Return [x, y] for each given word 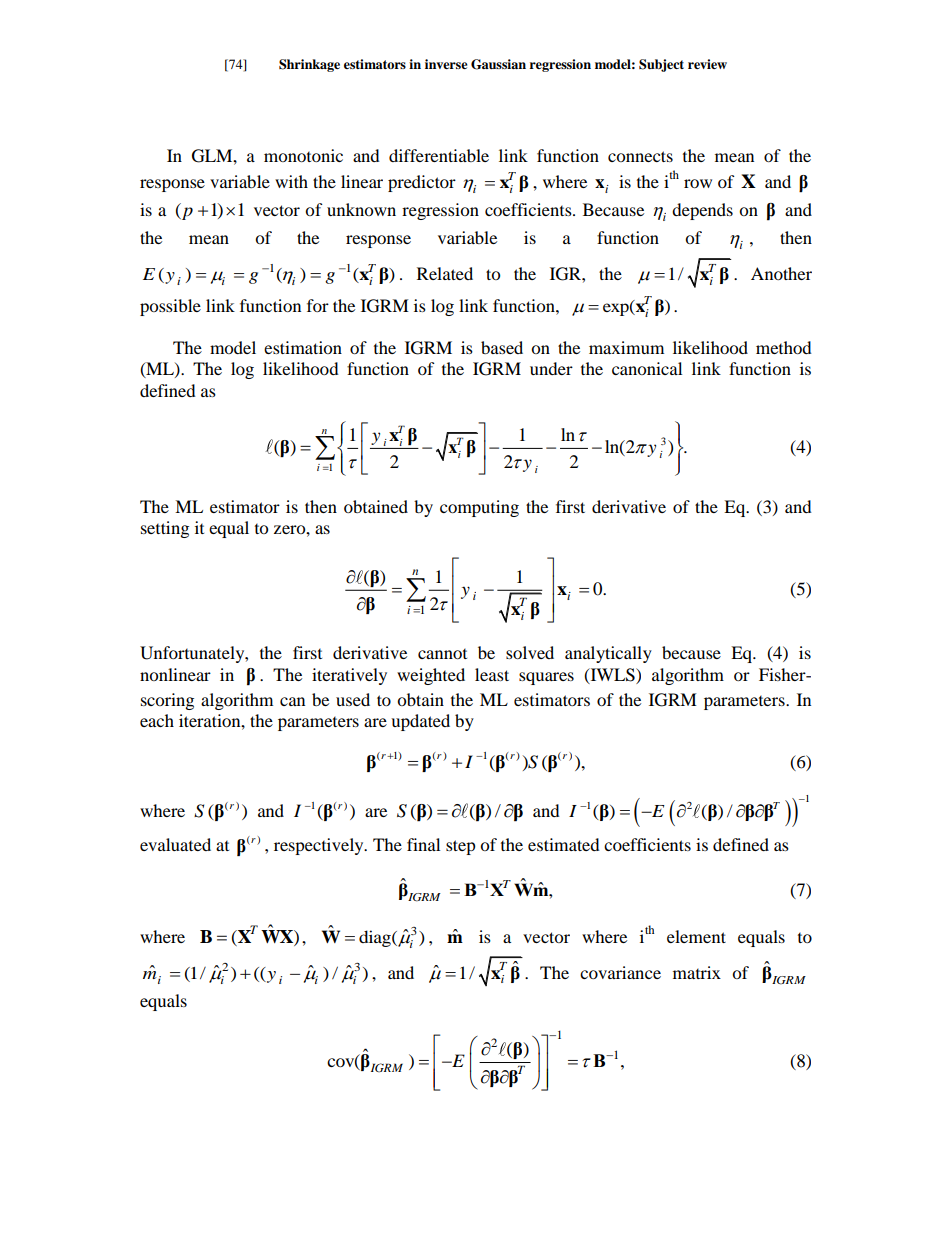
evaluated [175, 844]
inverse [446, 64]
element [696, 936]
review [707, 64]
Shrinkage [309, 65]
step [461, 847]
